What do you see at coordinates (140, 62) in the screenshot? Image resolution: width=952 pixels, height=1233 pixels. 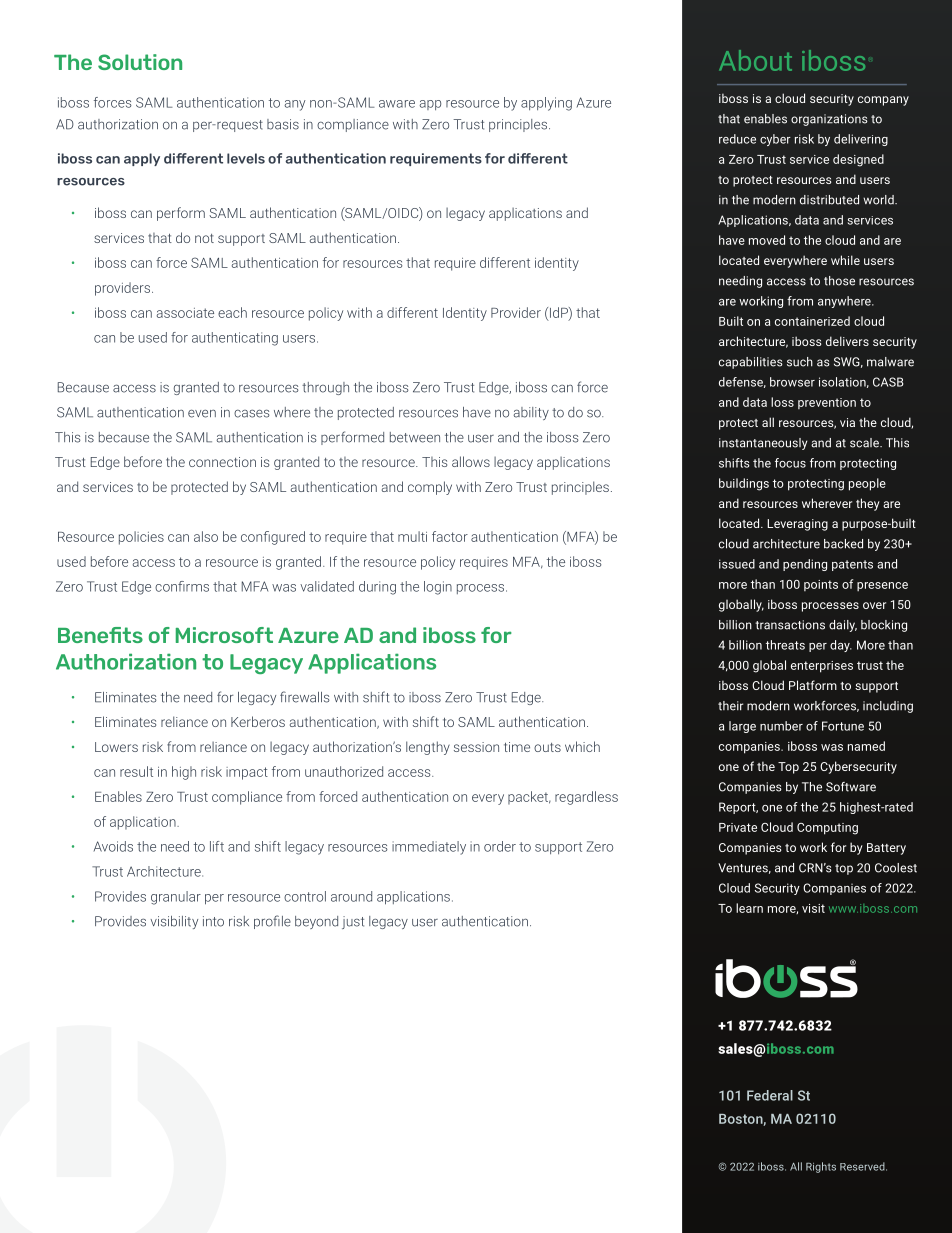 I see `Solution` at bounding box center [140, 62].
